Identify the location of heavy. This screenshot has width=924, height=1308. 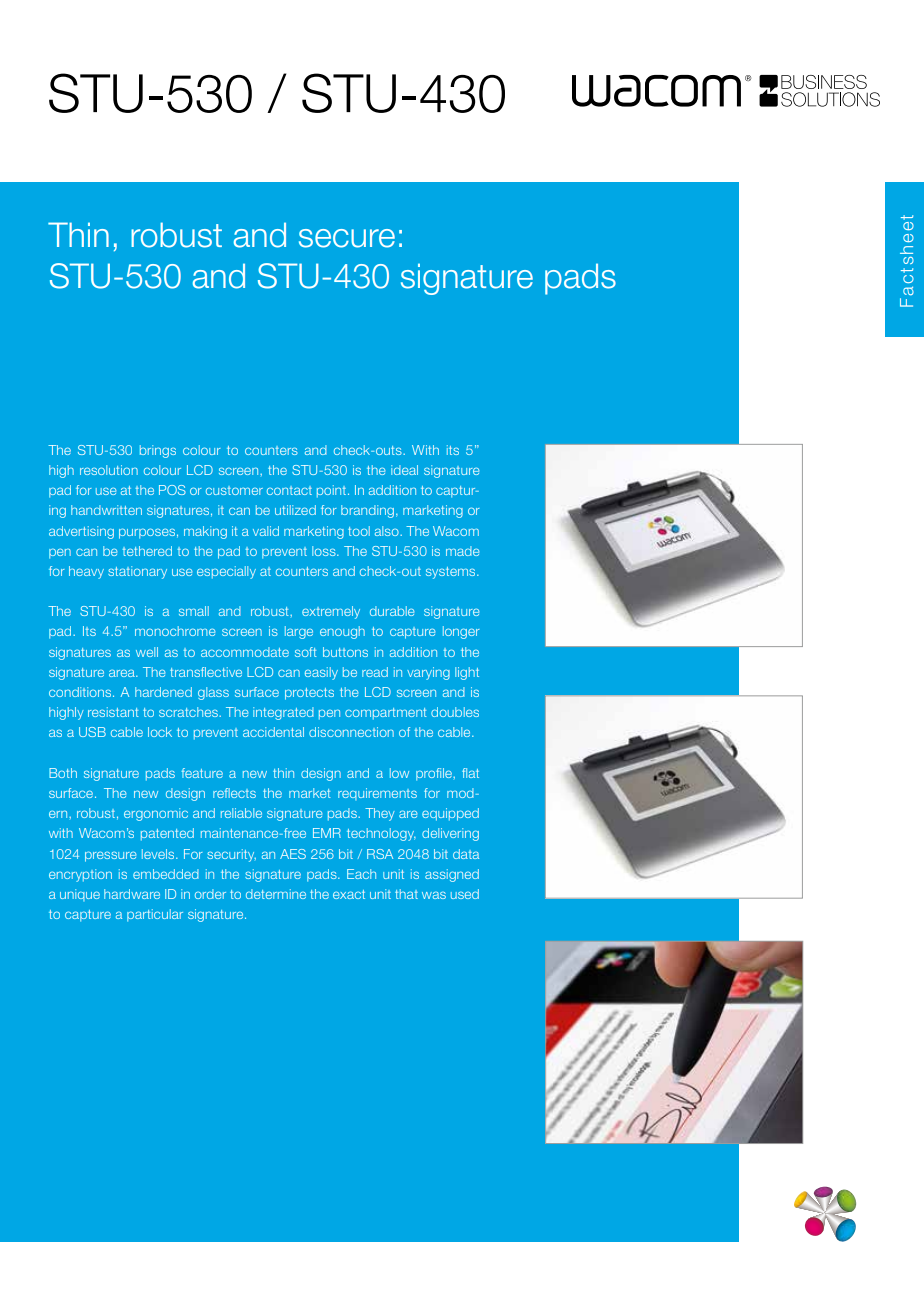
(86, 572).
